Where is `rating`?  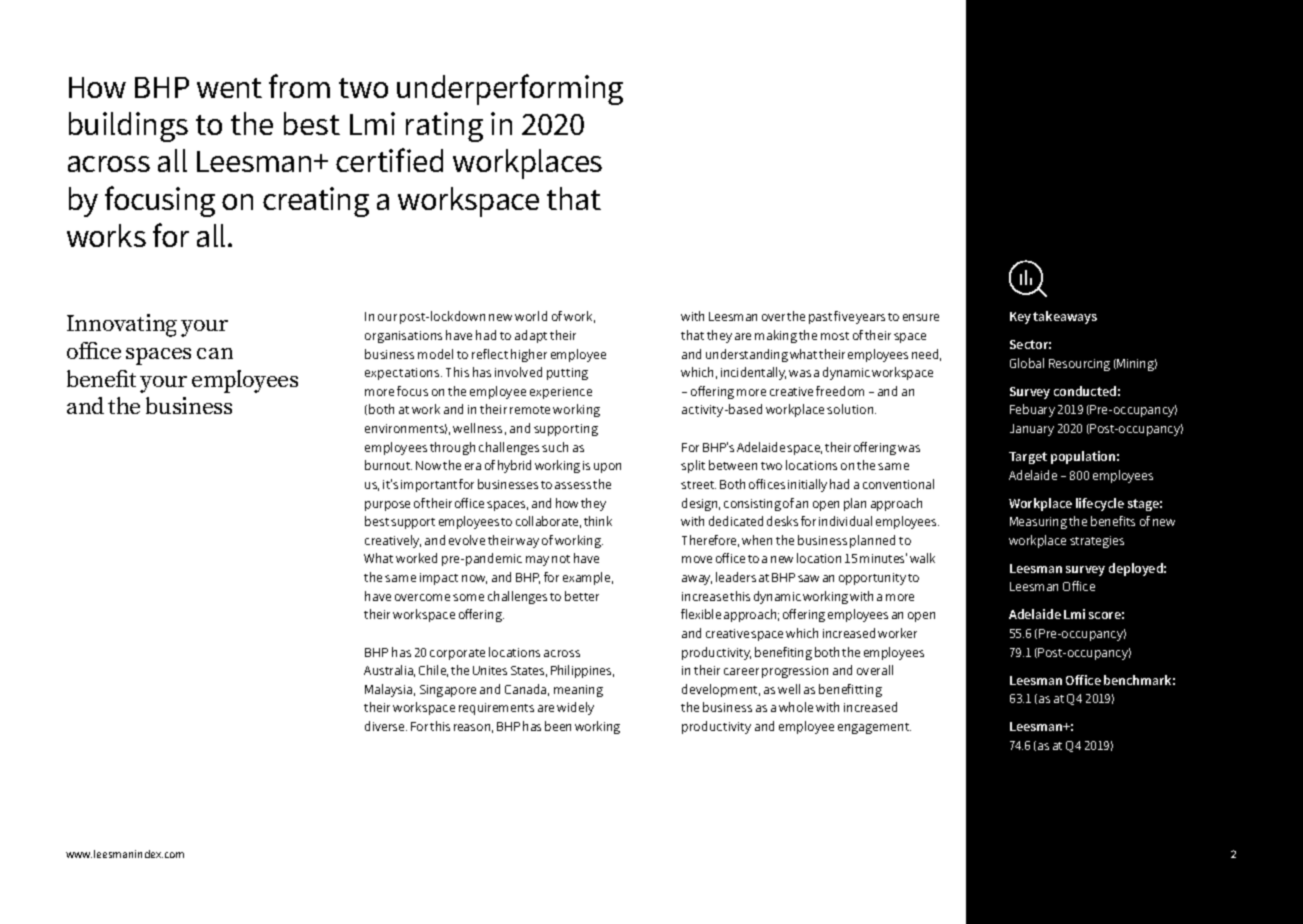
rating is located at coordinates (444, 127).
